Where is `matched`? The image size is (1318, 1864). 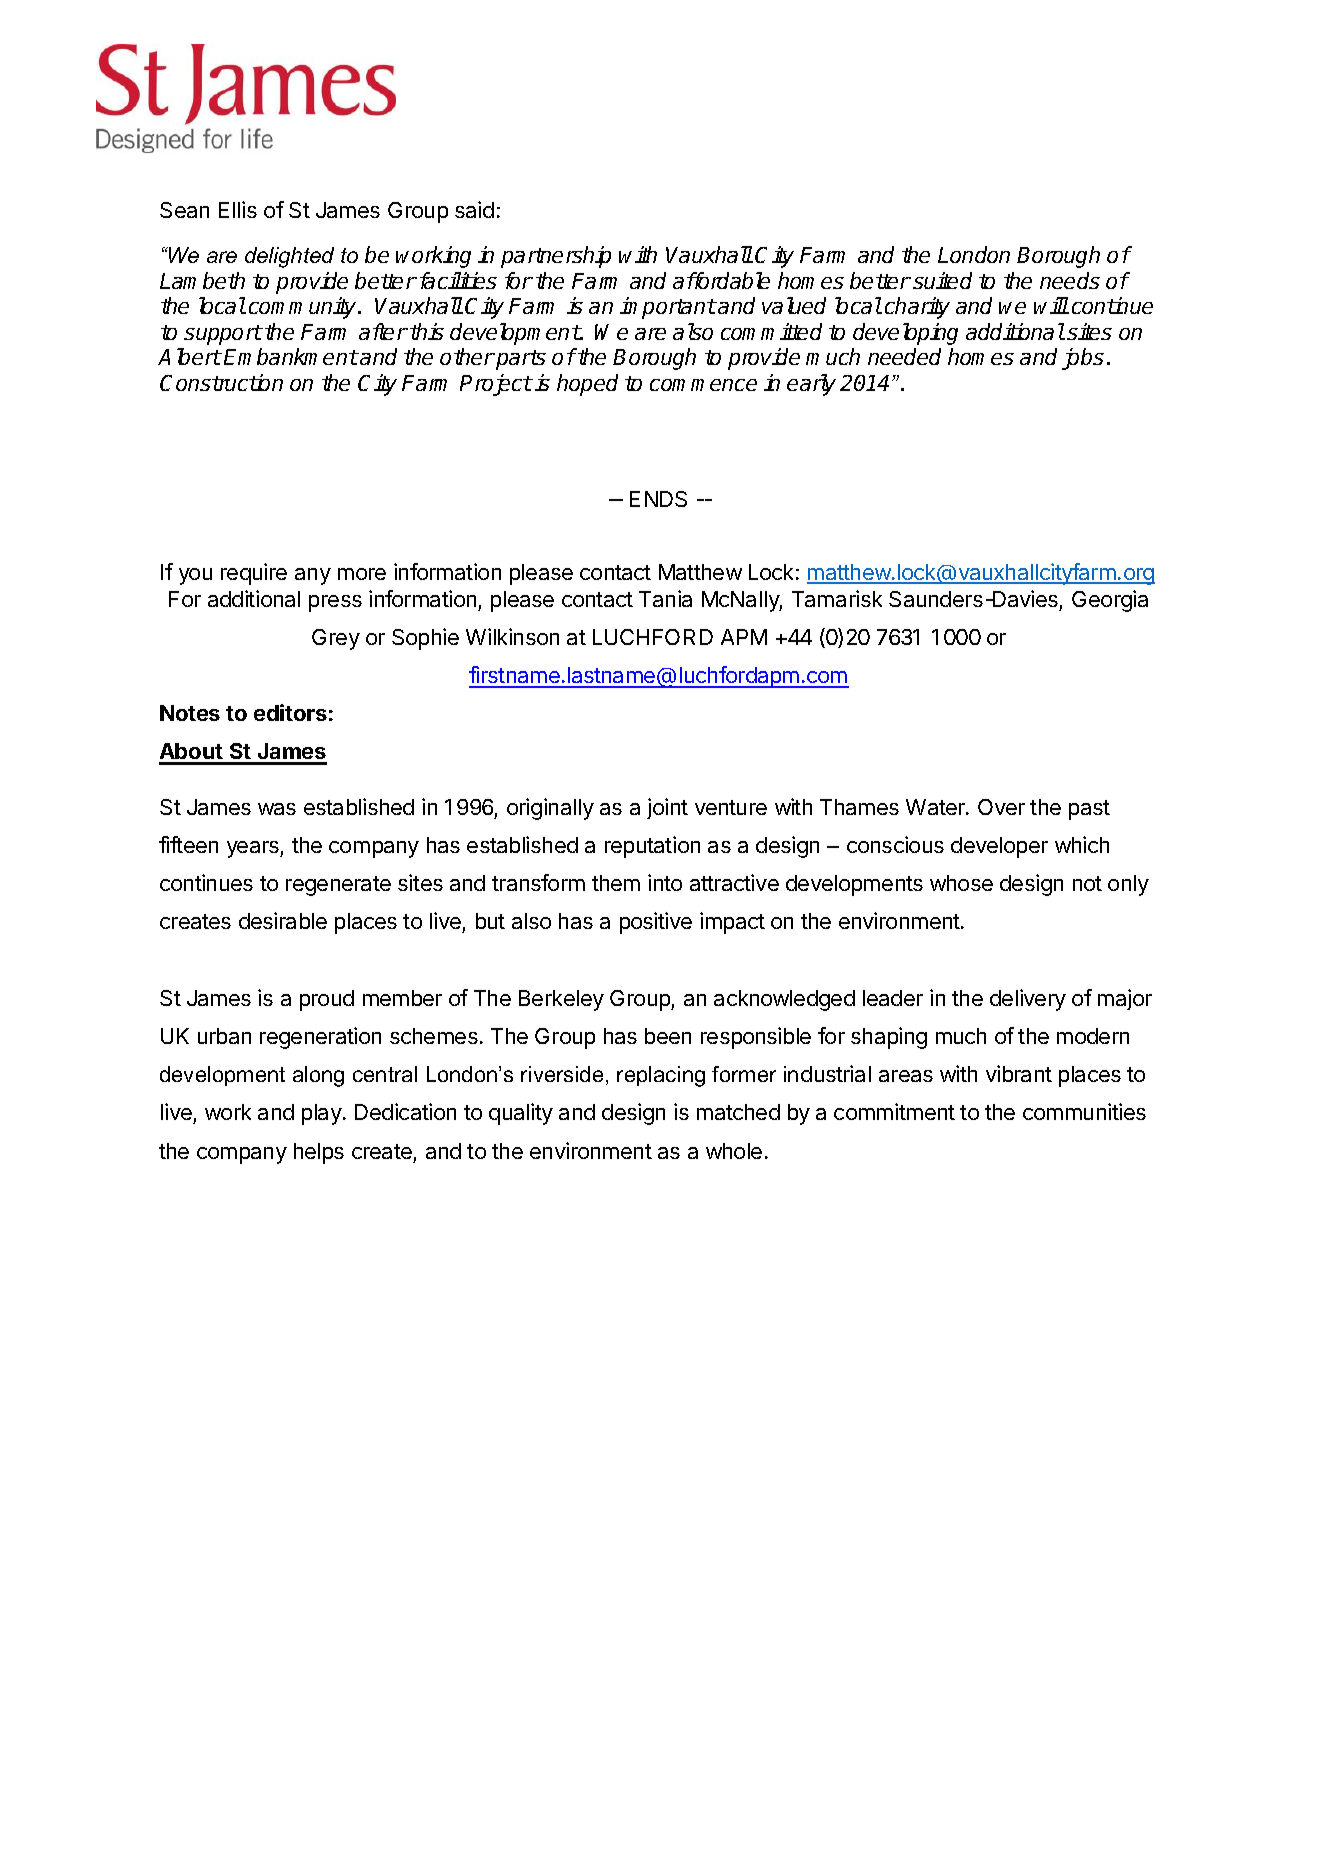 matched is located at coordinates (738, 1112).
